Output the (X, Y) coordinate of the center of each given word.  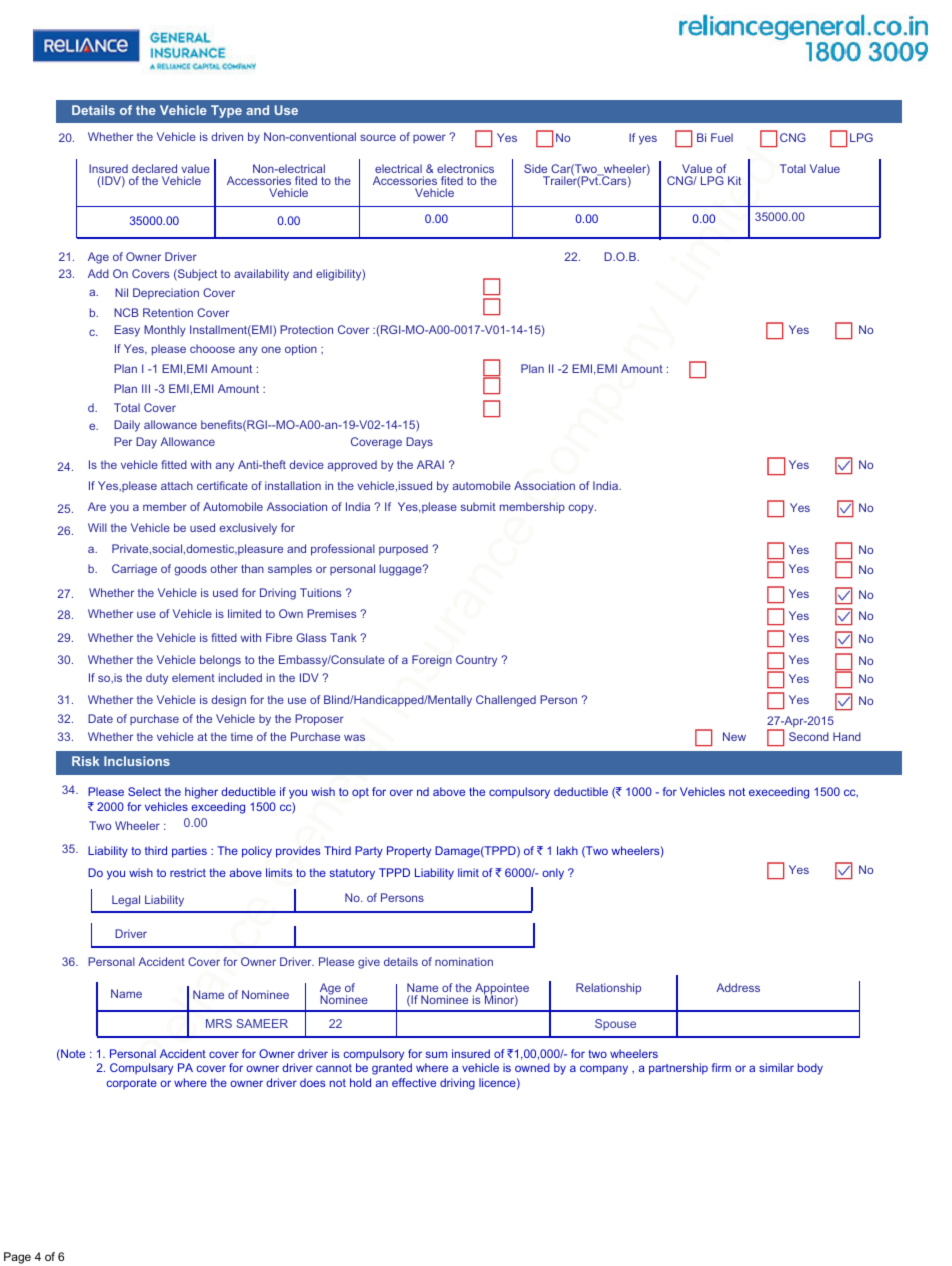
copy (582, 509)
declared (154, 168)
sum (436, 1054)
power (429, 138)
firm (721, 1067)
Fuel (722, 137)
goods (190, 570)
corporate (132, 1084)
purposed (403, 550)
